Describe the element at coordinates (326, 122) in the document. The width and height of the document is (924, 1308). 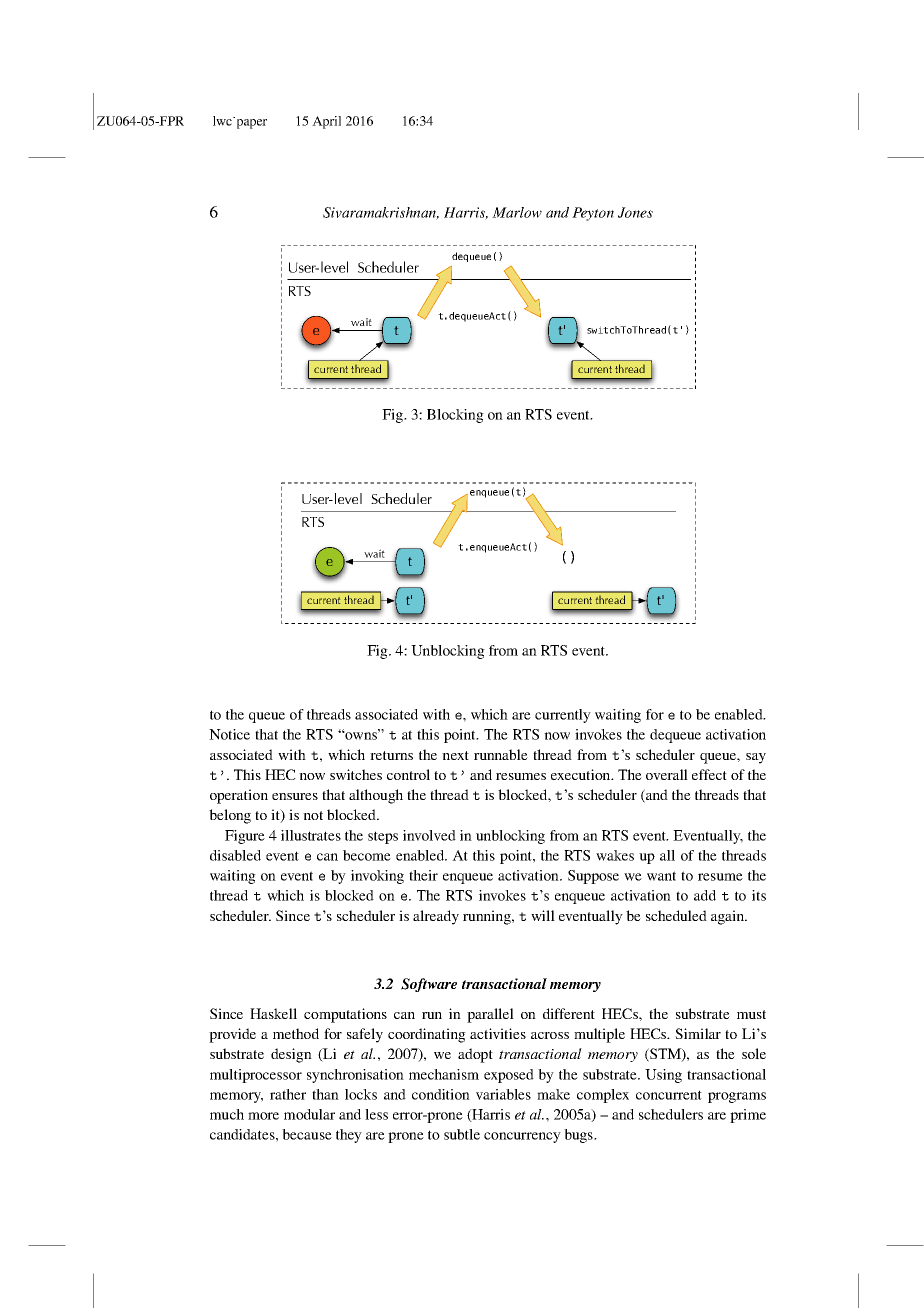
I see `April` at that location.
